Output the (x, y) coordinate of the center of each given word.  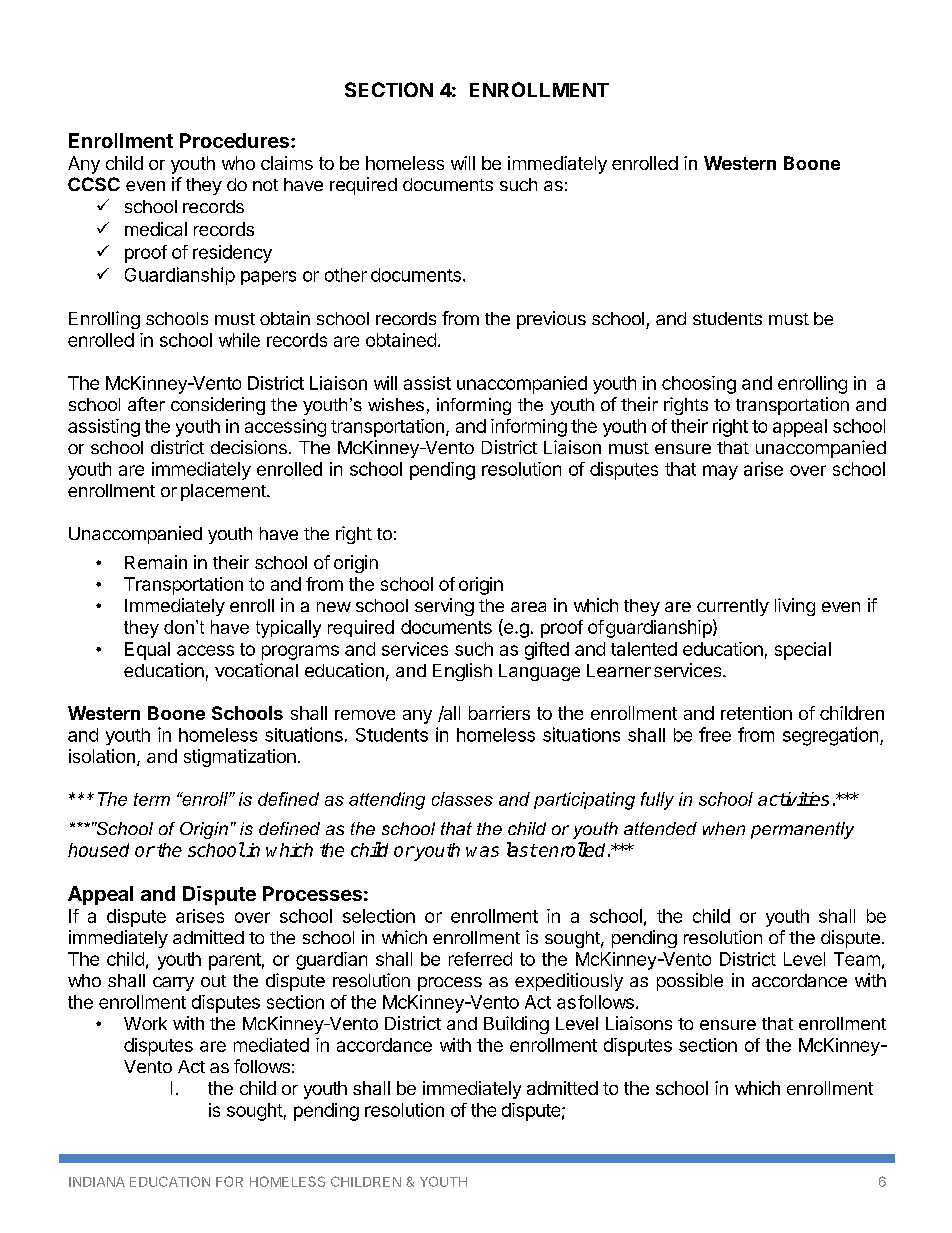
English (462, 672)
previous (551, 320)
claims (287, 163)
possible (690, 982)
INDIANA (97, 1182)
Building (516, 1025)
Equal (147, 651)
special (803, 651)
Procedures (234, 140)
